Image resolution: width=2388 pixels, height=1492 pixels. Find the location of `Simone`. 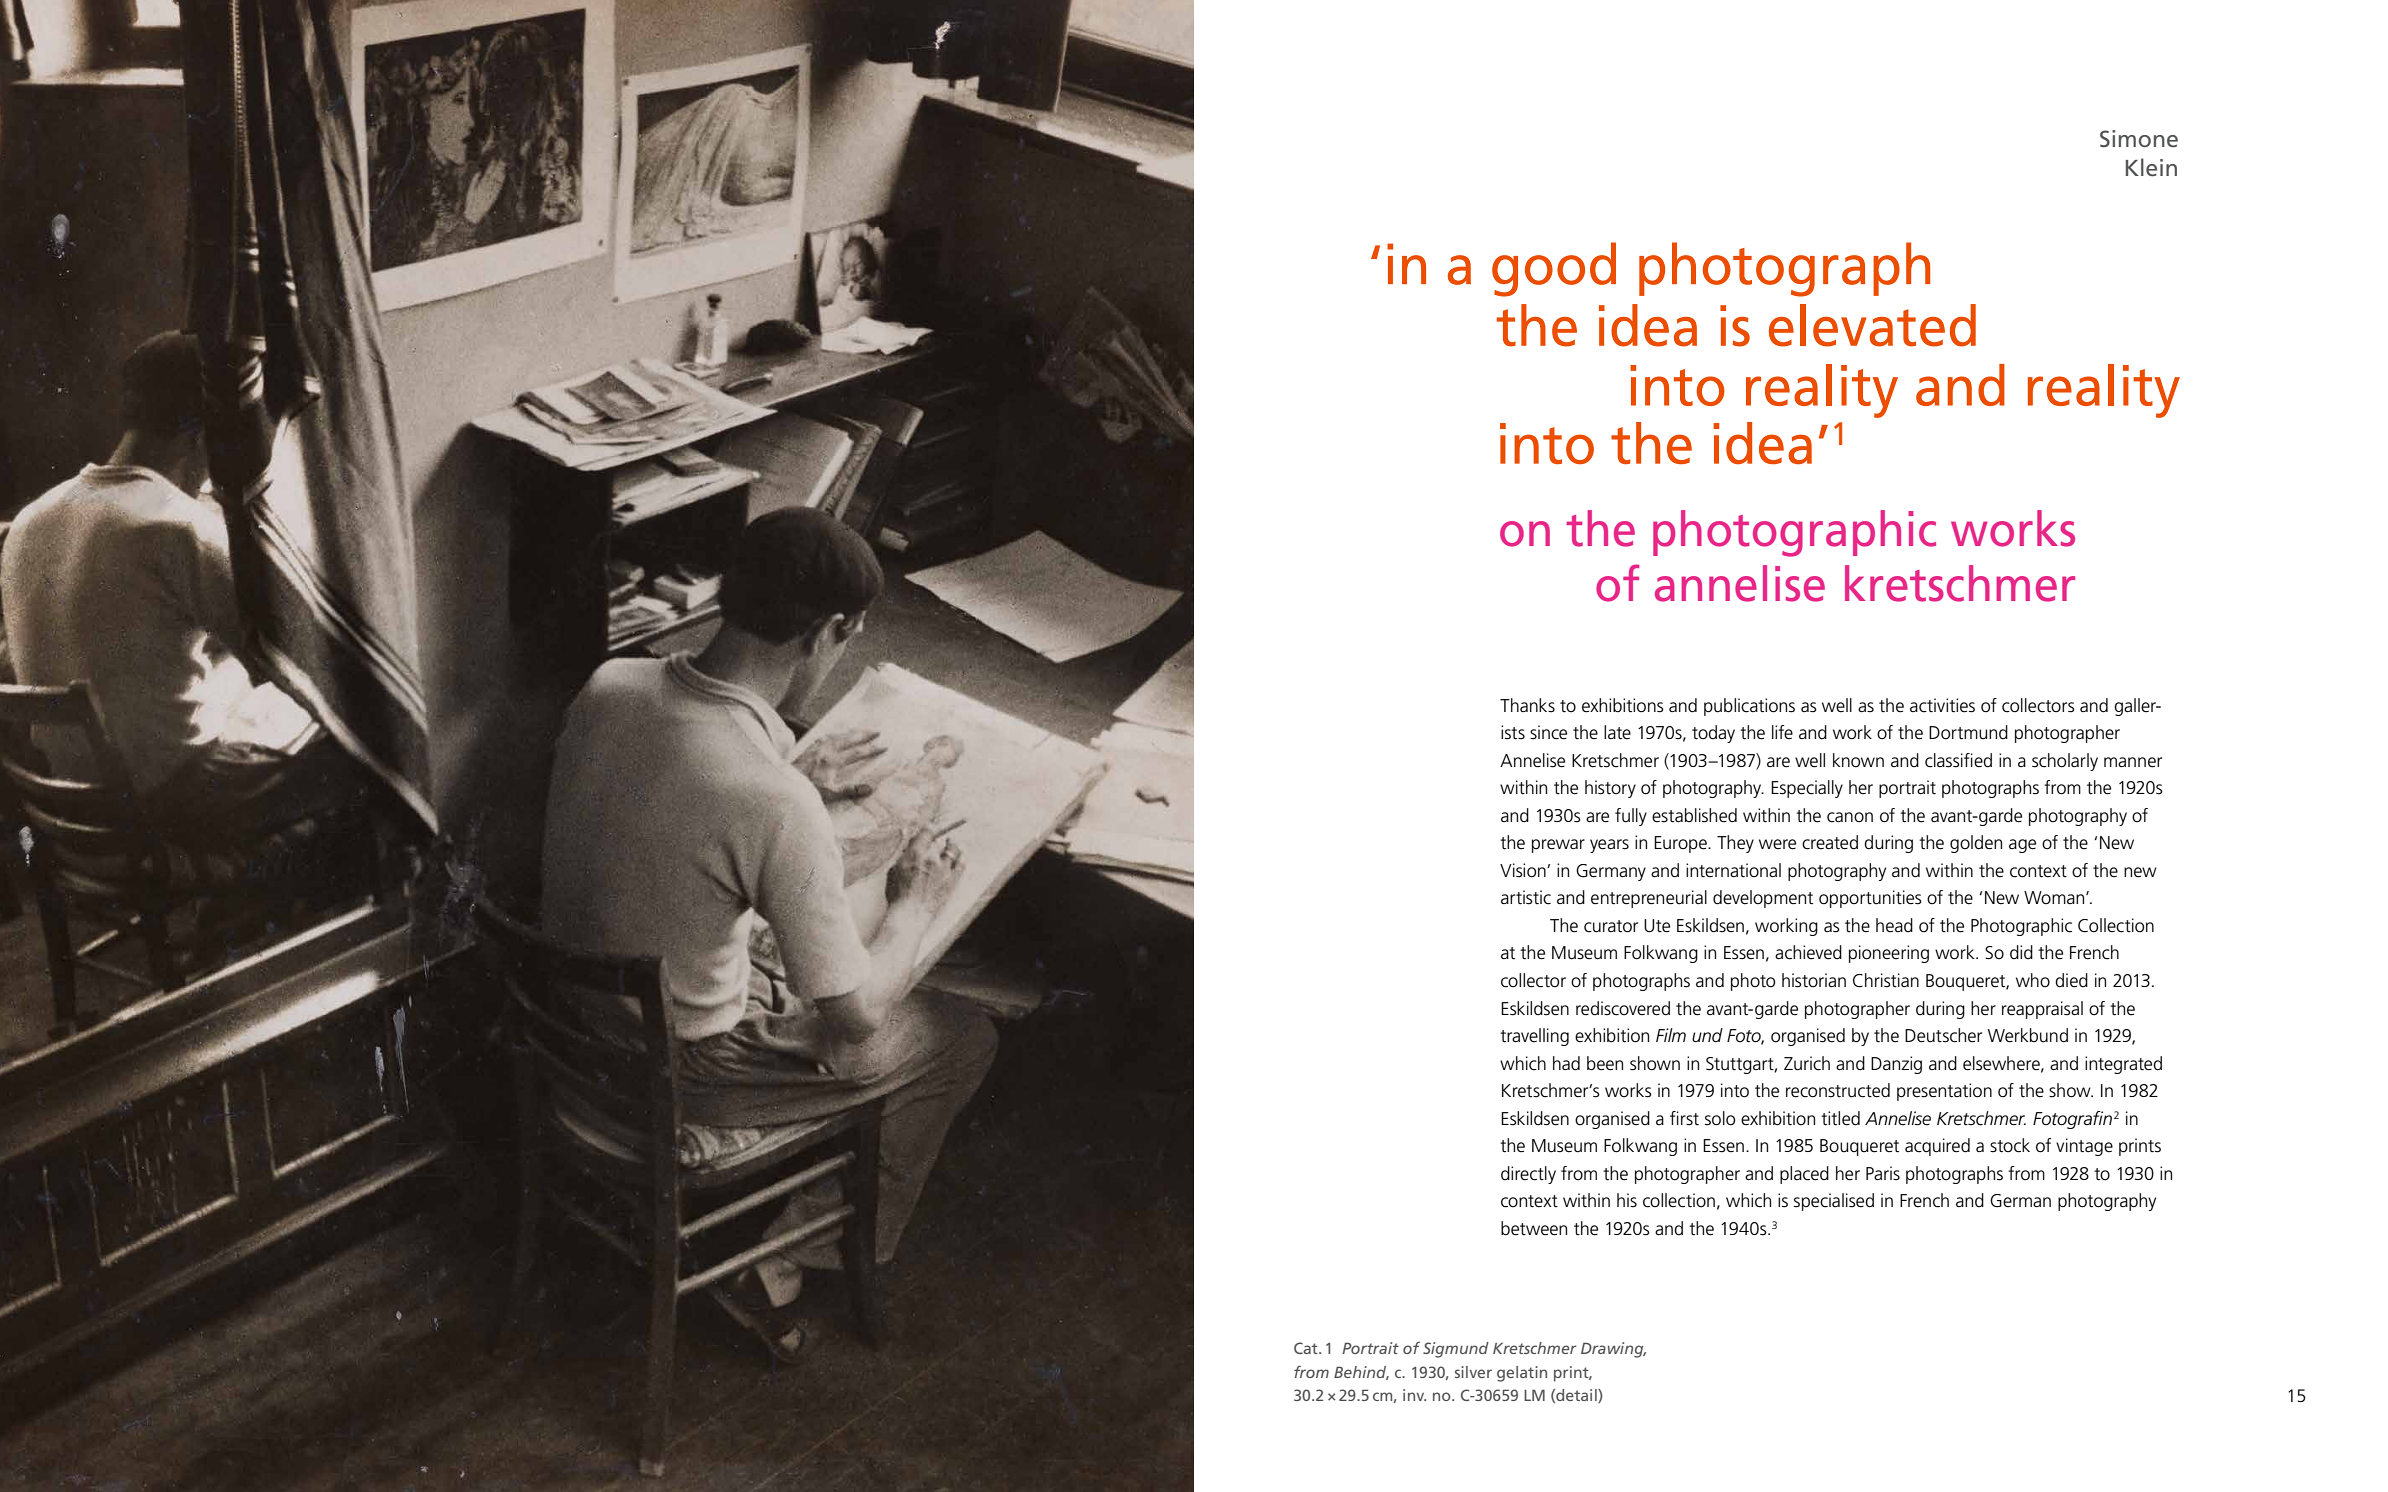

Simone is located at coordinates (2139, 139).
